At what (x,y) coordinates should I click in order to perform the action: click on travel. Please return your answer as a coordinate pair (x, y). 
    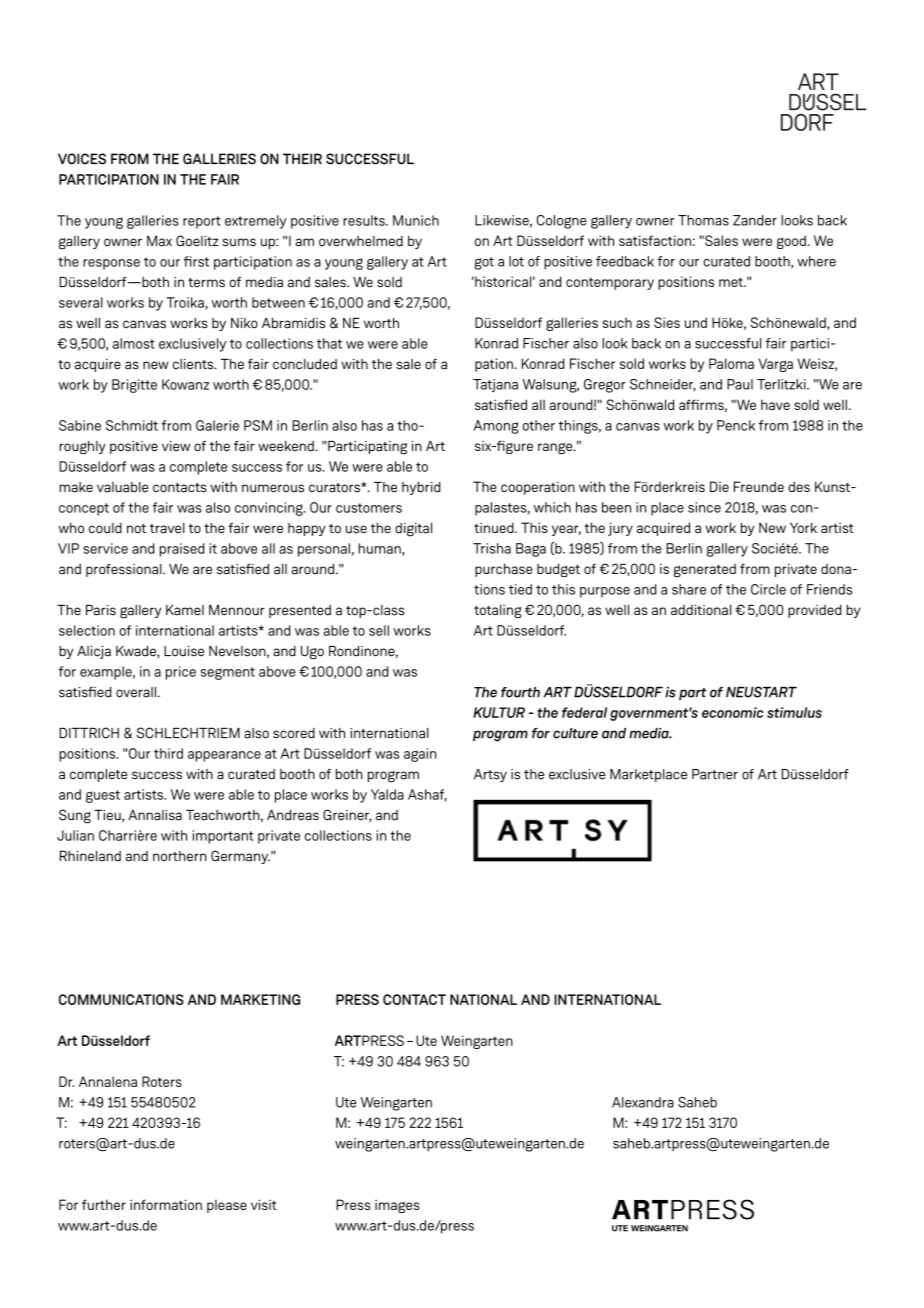
    Looking at the image, I should click on (167, 528).
